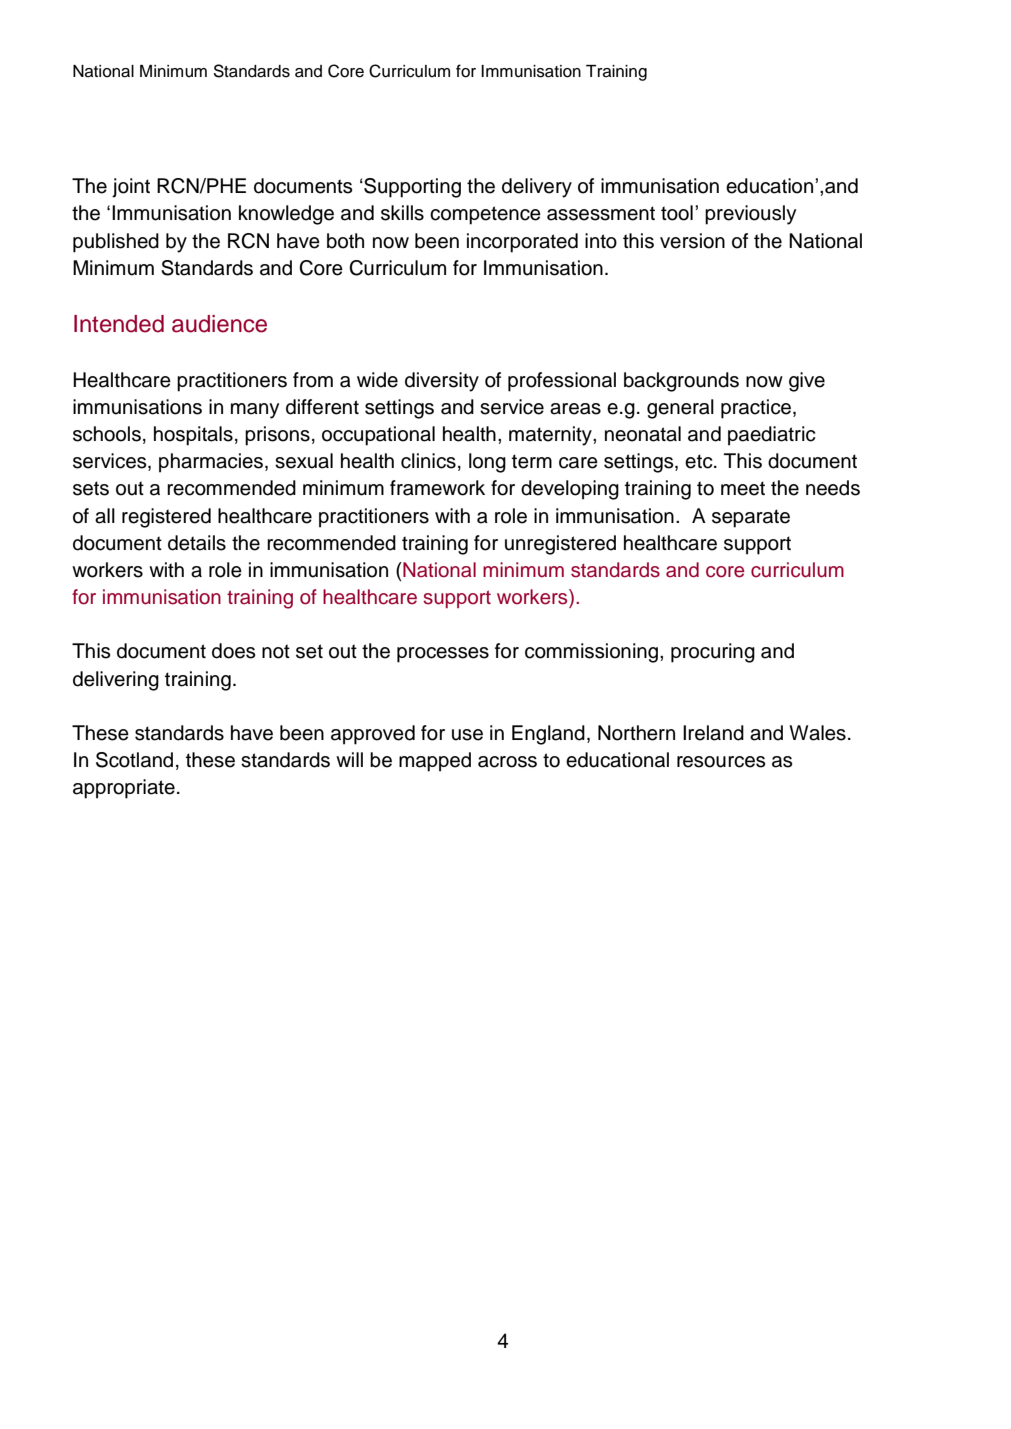 The width and height of the screenshot is (1011, 1429). Describe the element at coordinates (435, 762) in the screenshot. I see `mapped` at that location.
